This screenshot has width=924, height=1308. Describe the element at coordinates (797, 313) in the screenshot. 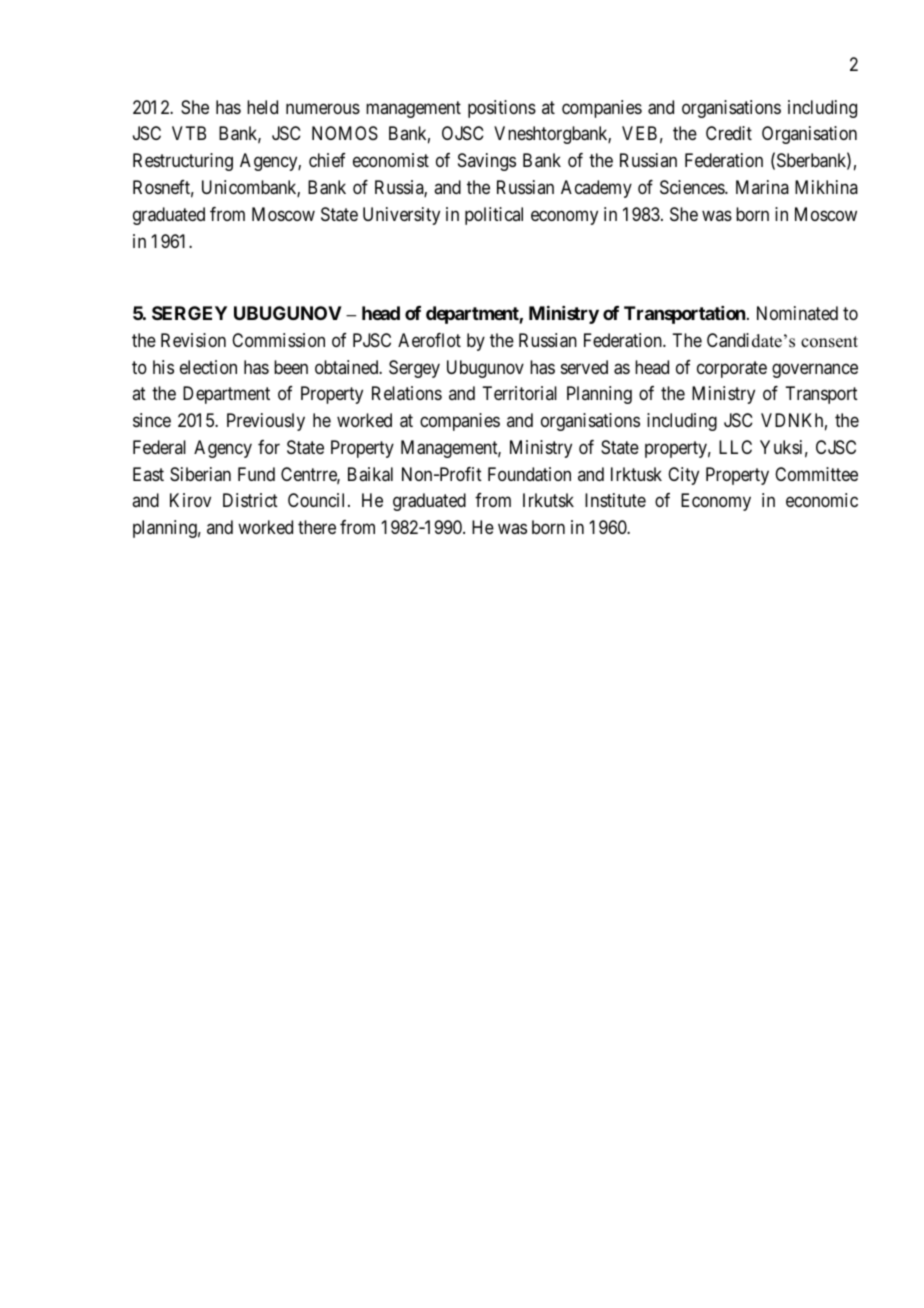

I see `Nominated` at that location.
